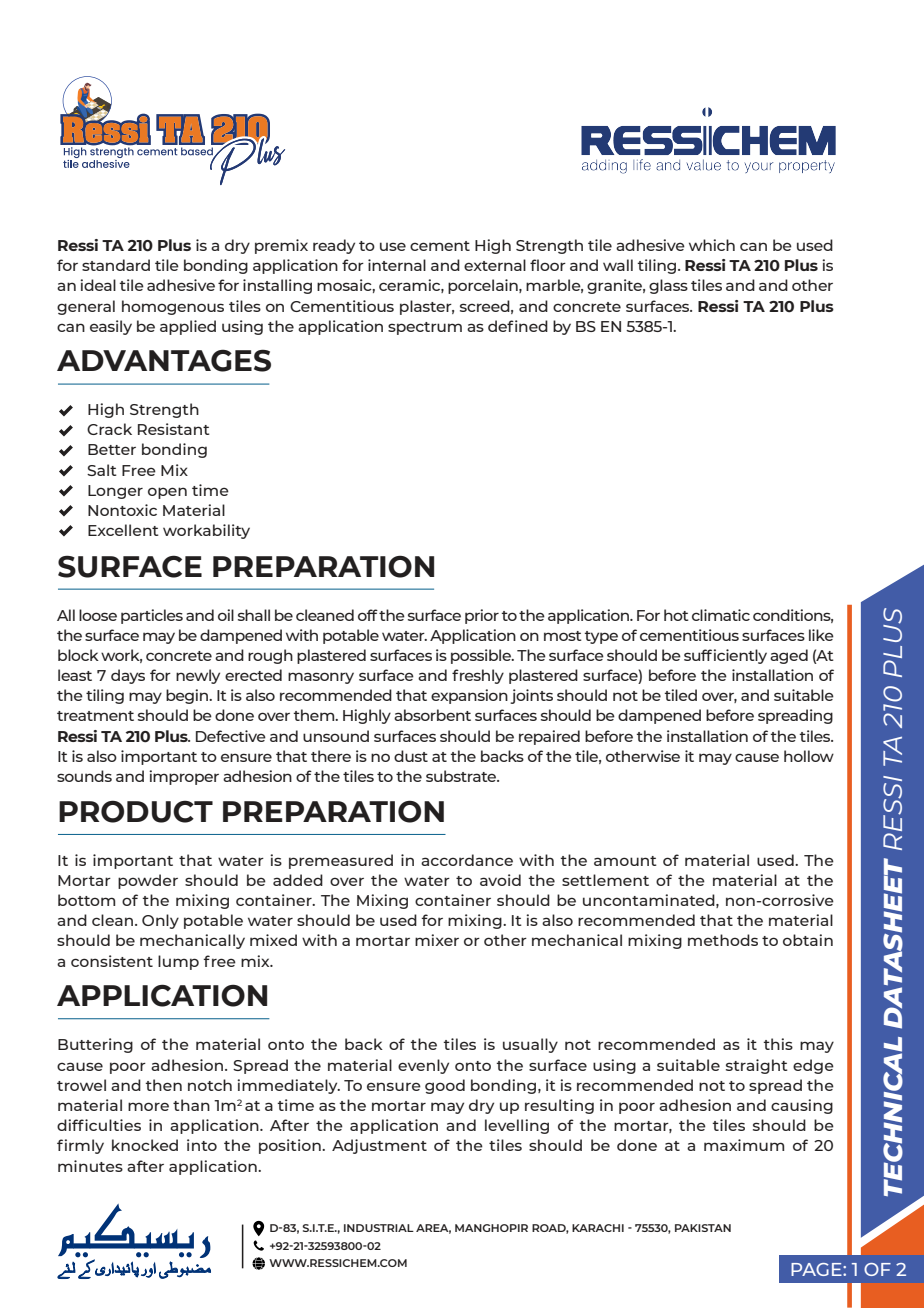 This page has width=924, height=1308. I want to click on particles, so click(152, 616).
